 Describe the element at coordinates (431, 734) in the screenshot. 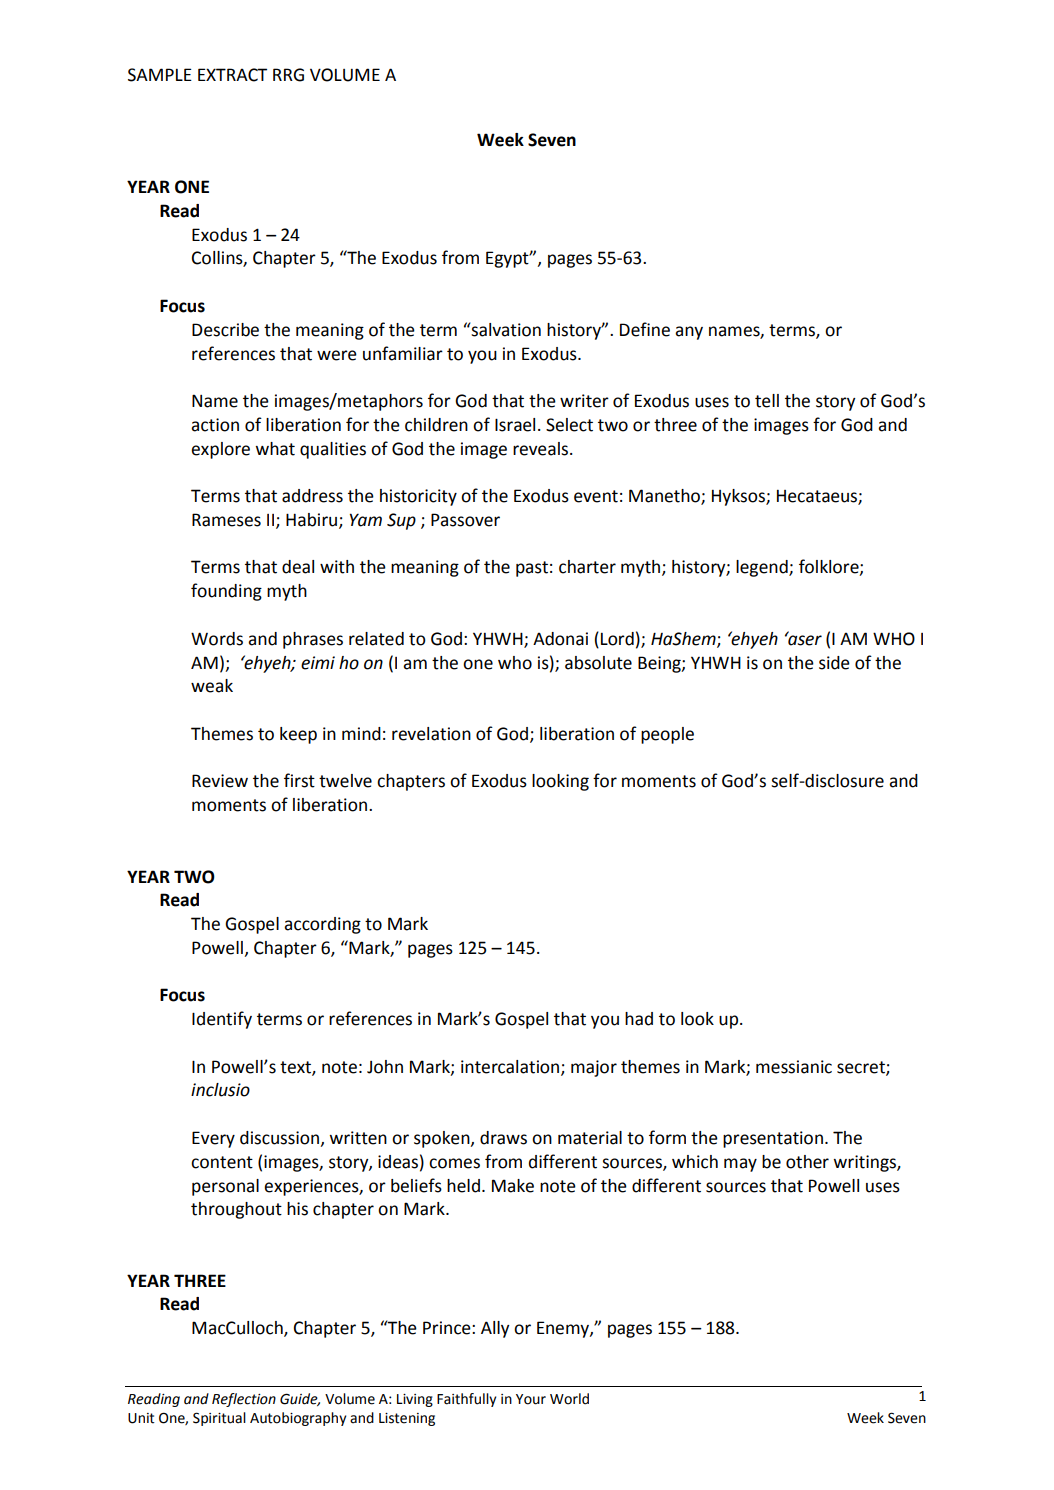

I see `revelation` at that location.
